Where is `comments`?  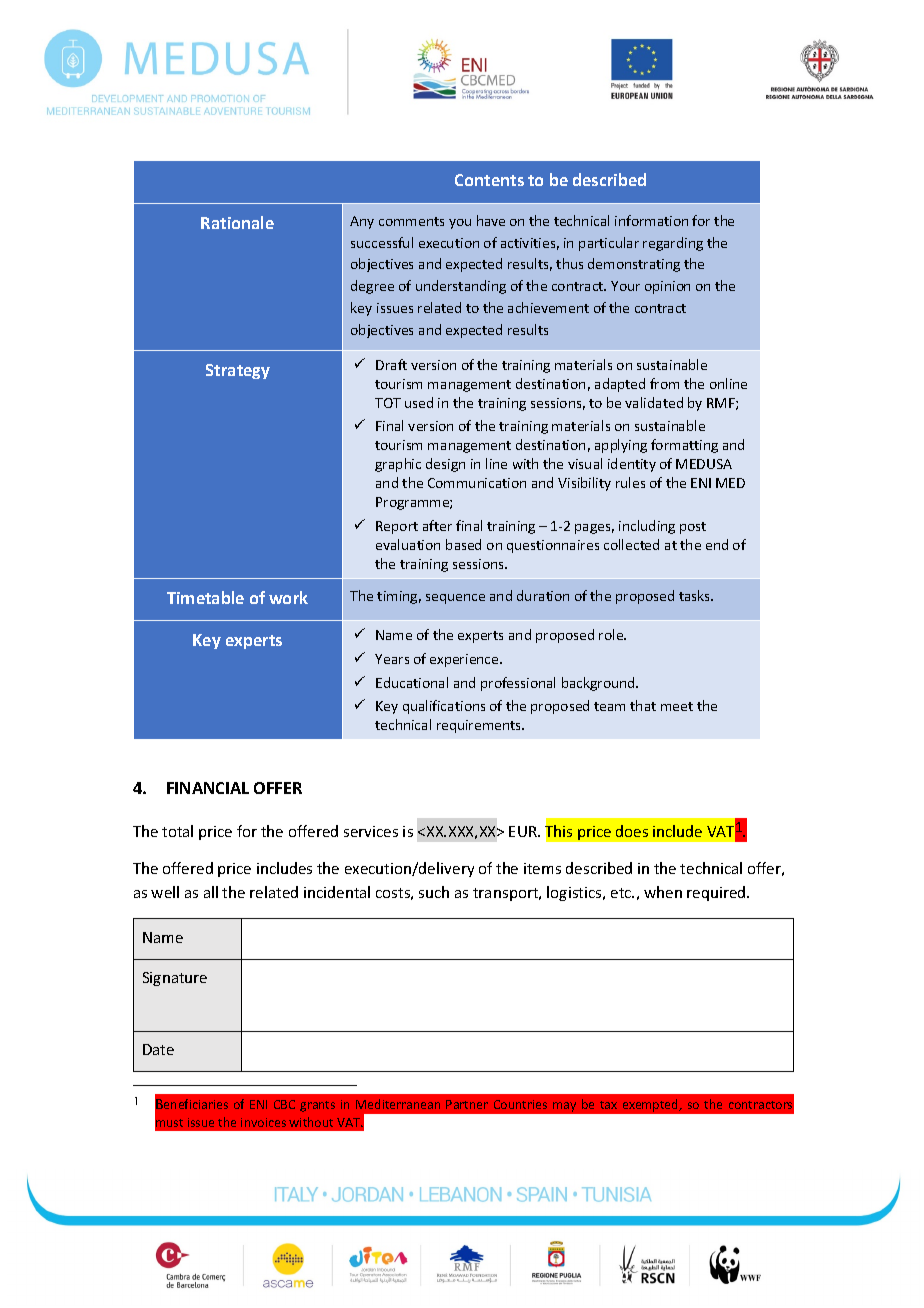
comments is located at coordinates (411, 221).
